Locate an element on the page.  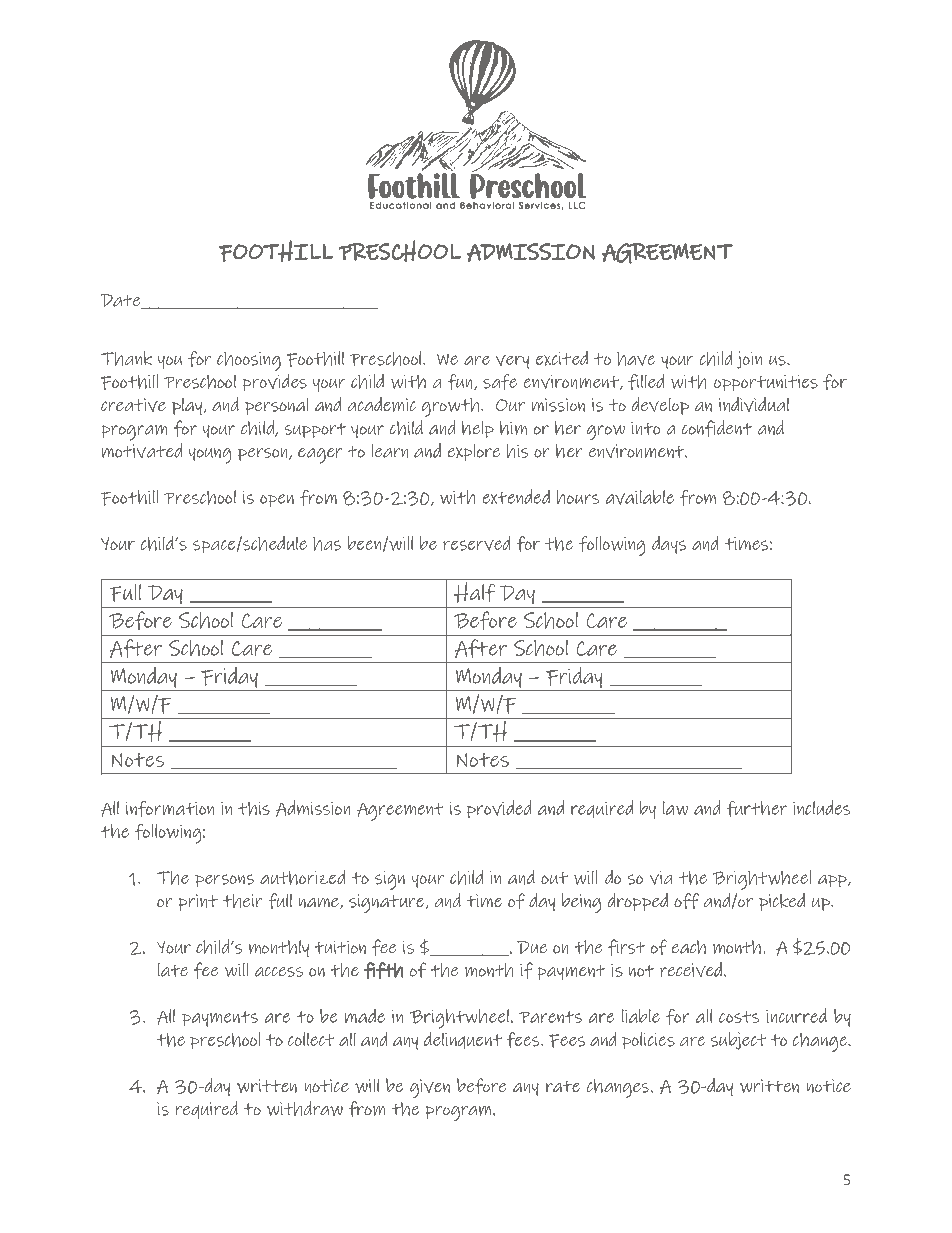
provided is located at coordinates (499, 809).
